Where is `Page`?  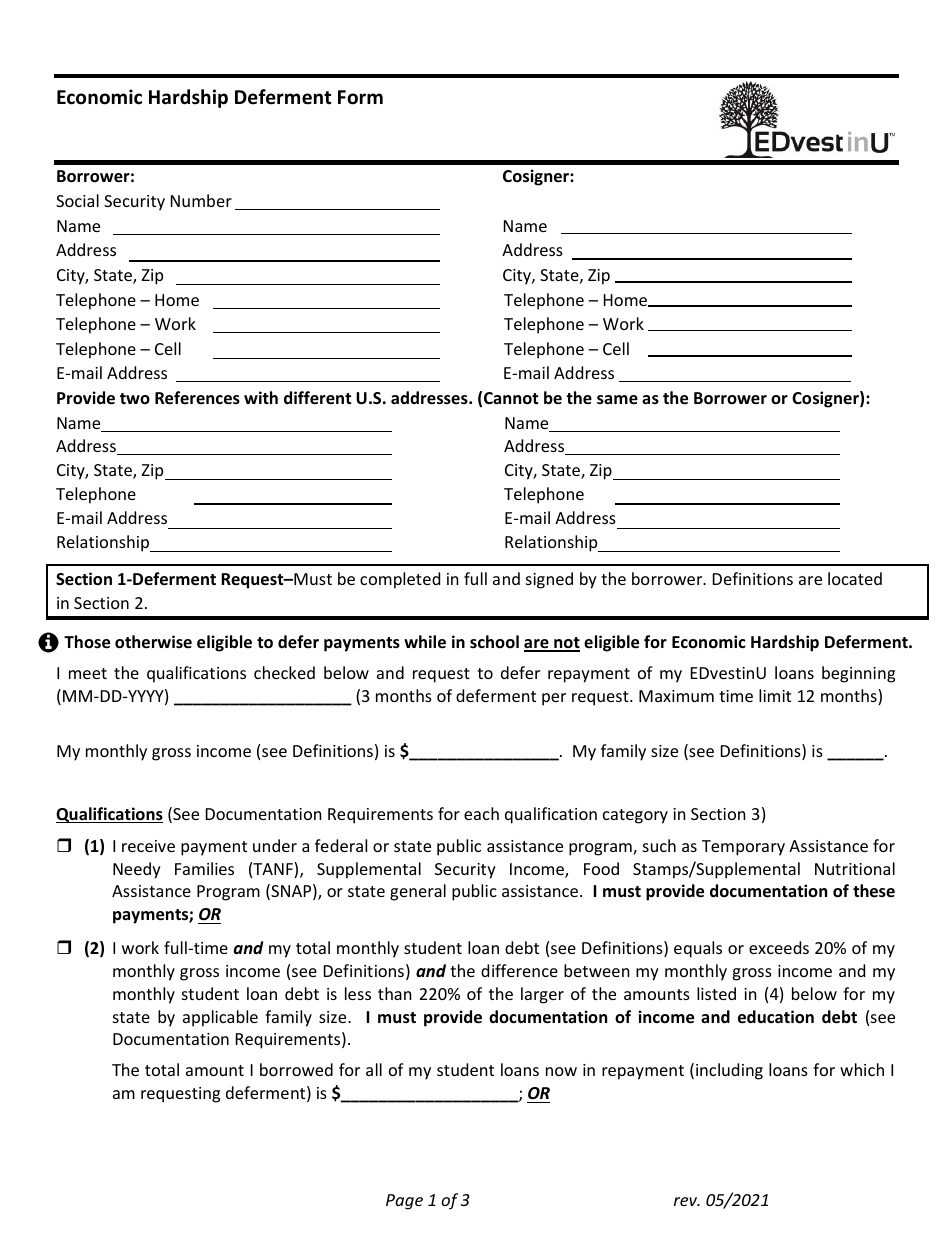 Page is located at coordinates (404, 1202).
